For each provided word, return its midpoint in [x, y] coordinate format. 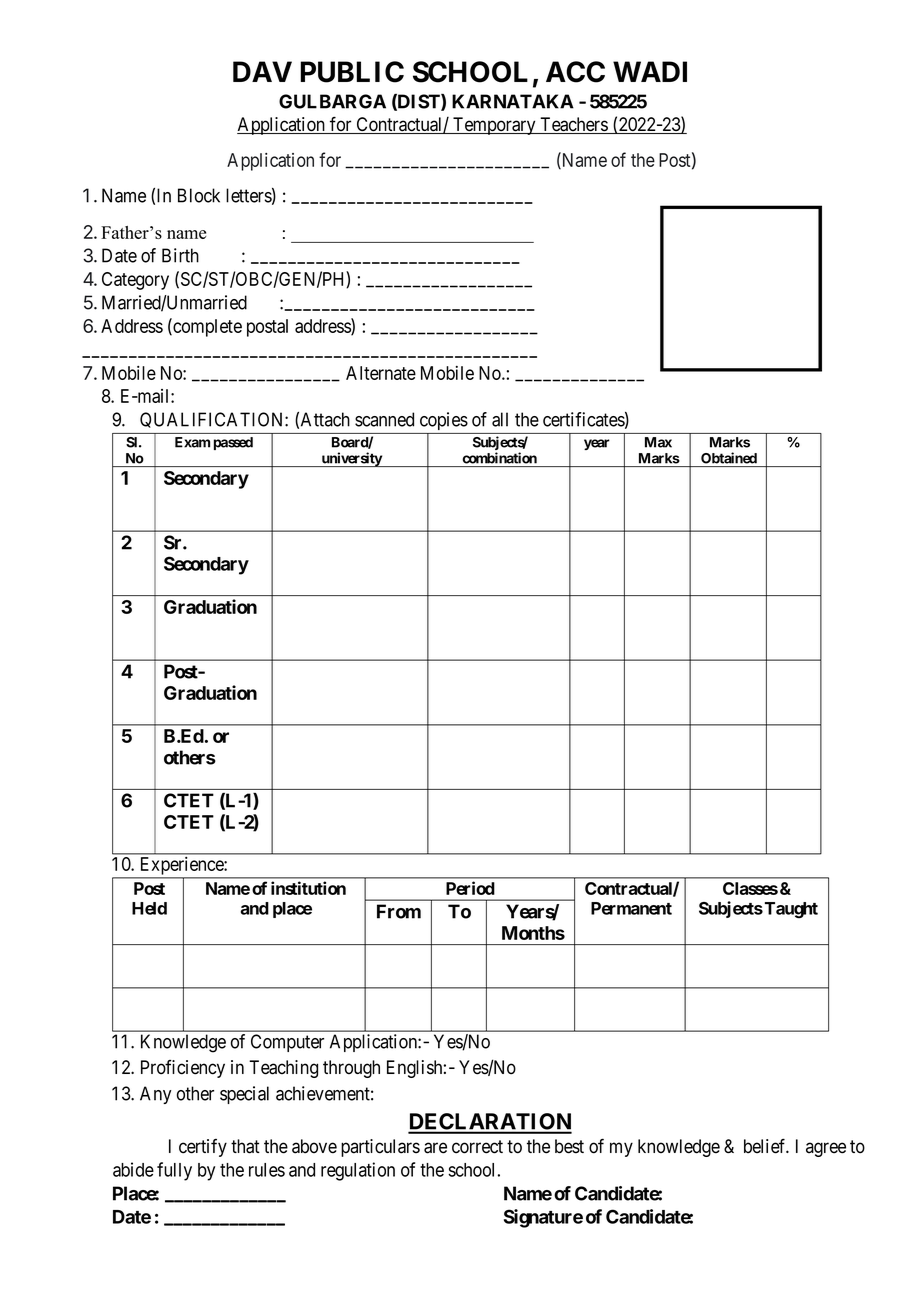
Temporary [494, 126]
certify [203, 1148]
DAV [262, 71]
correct [477, 1147]
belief [766, 1146]
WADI [650, 71]
